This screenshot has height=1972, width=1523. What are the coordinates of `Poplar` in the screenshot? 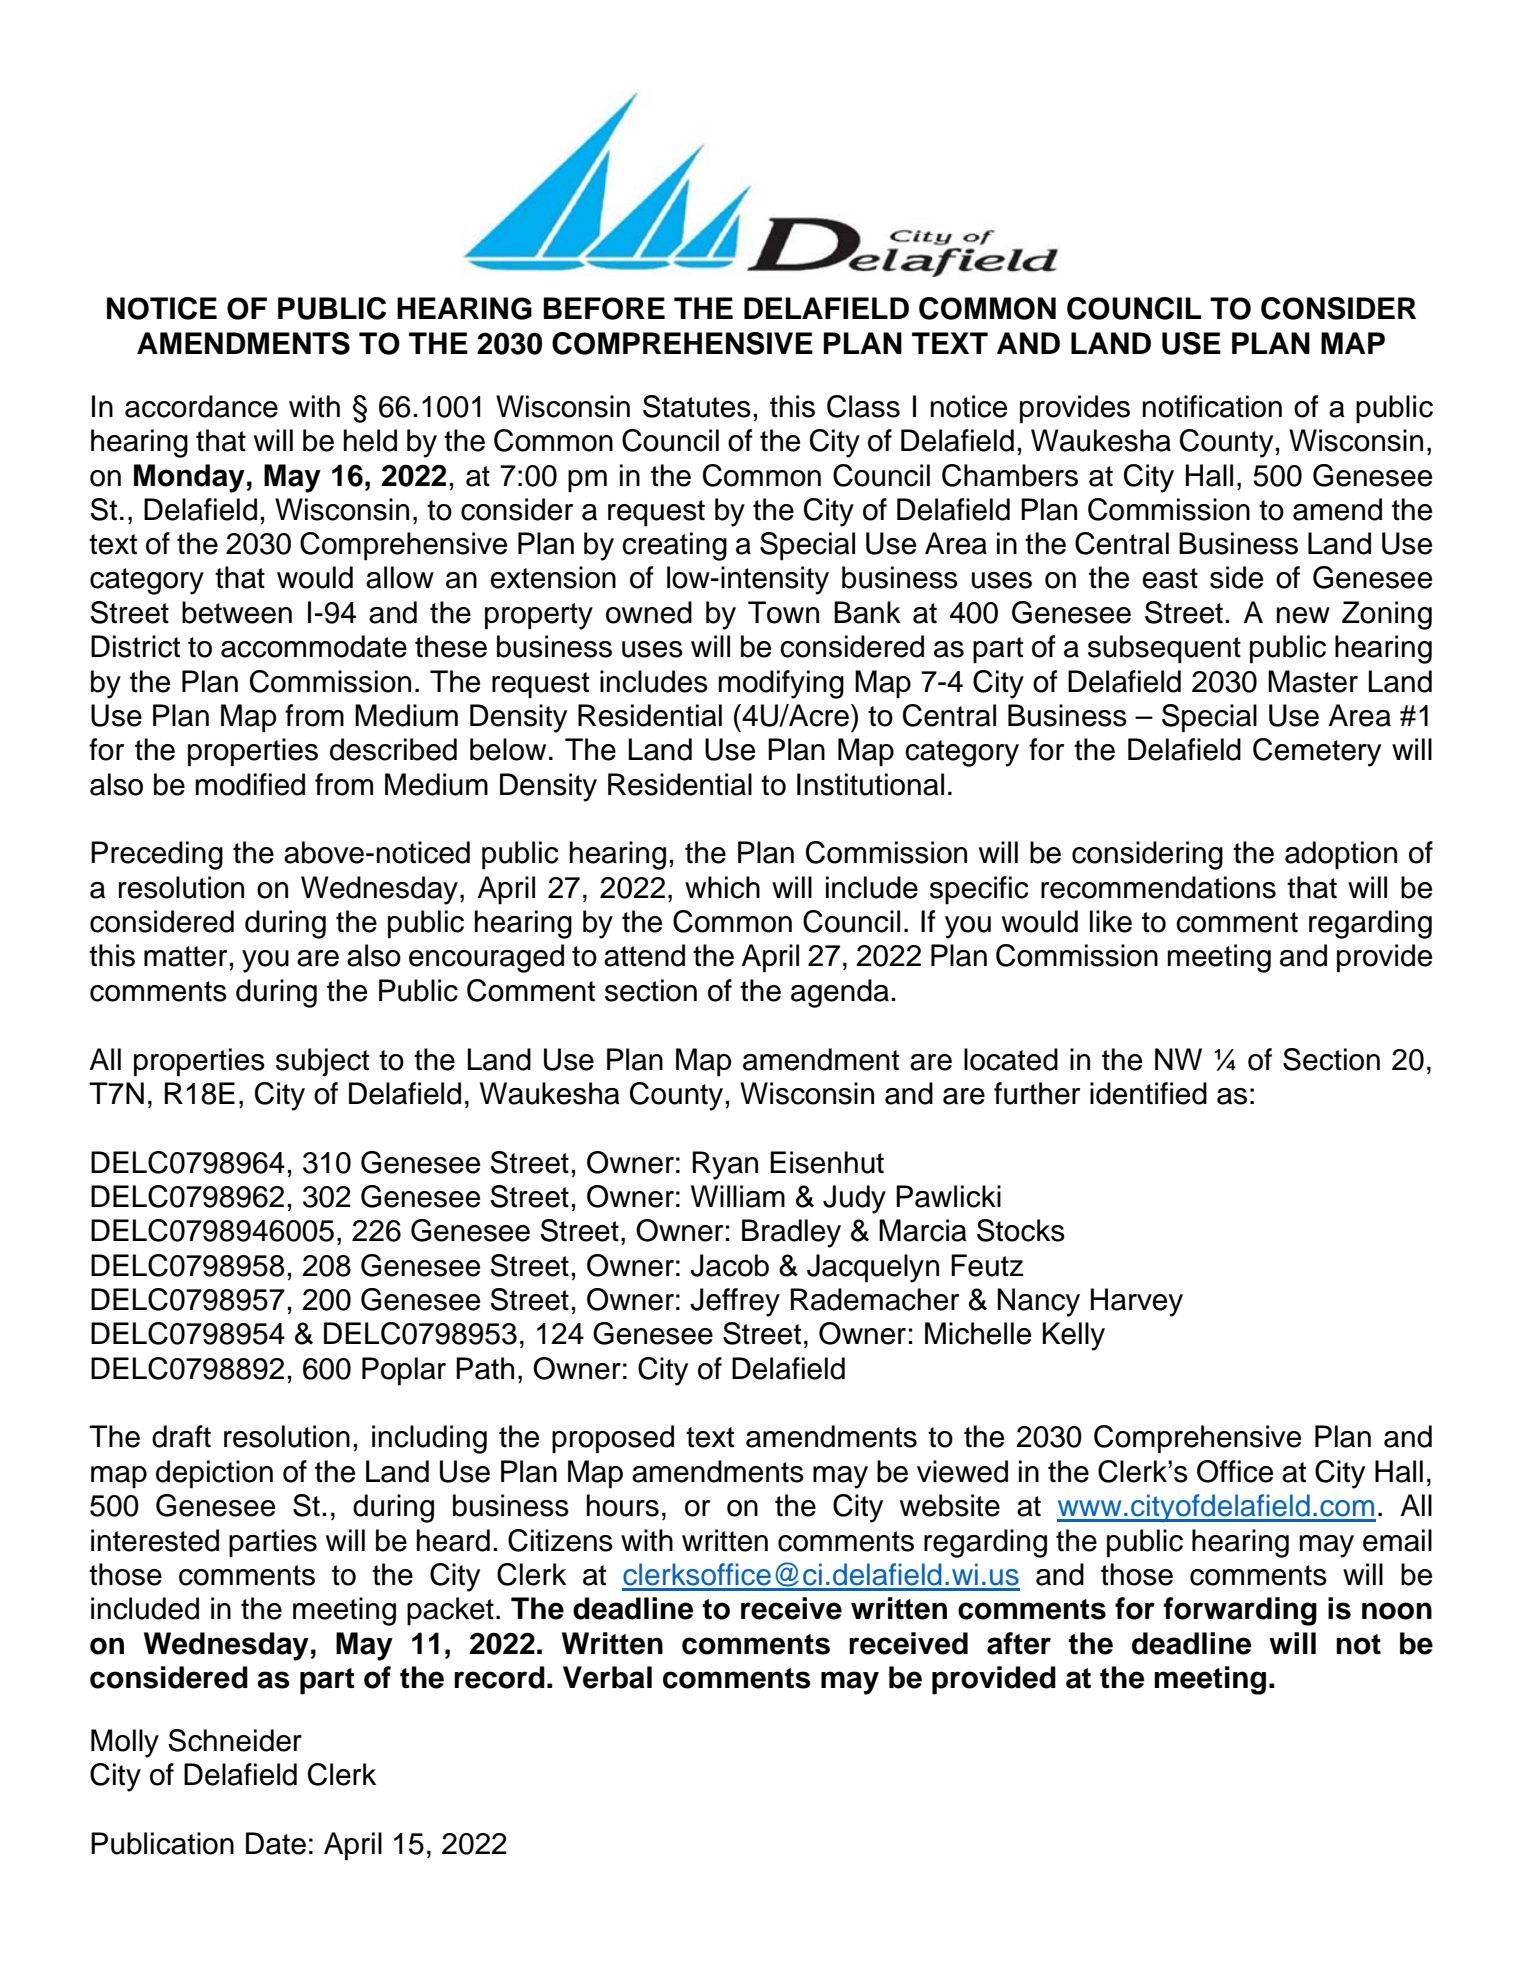 It's located at (404, 1371).
